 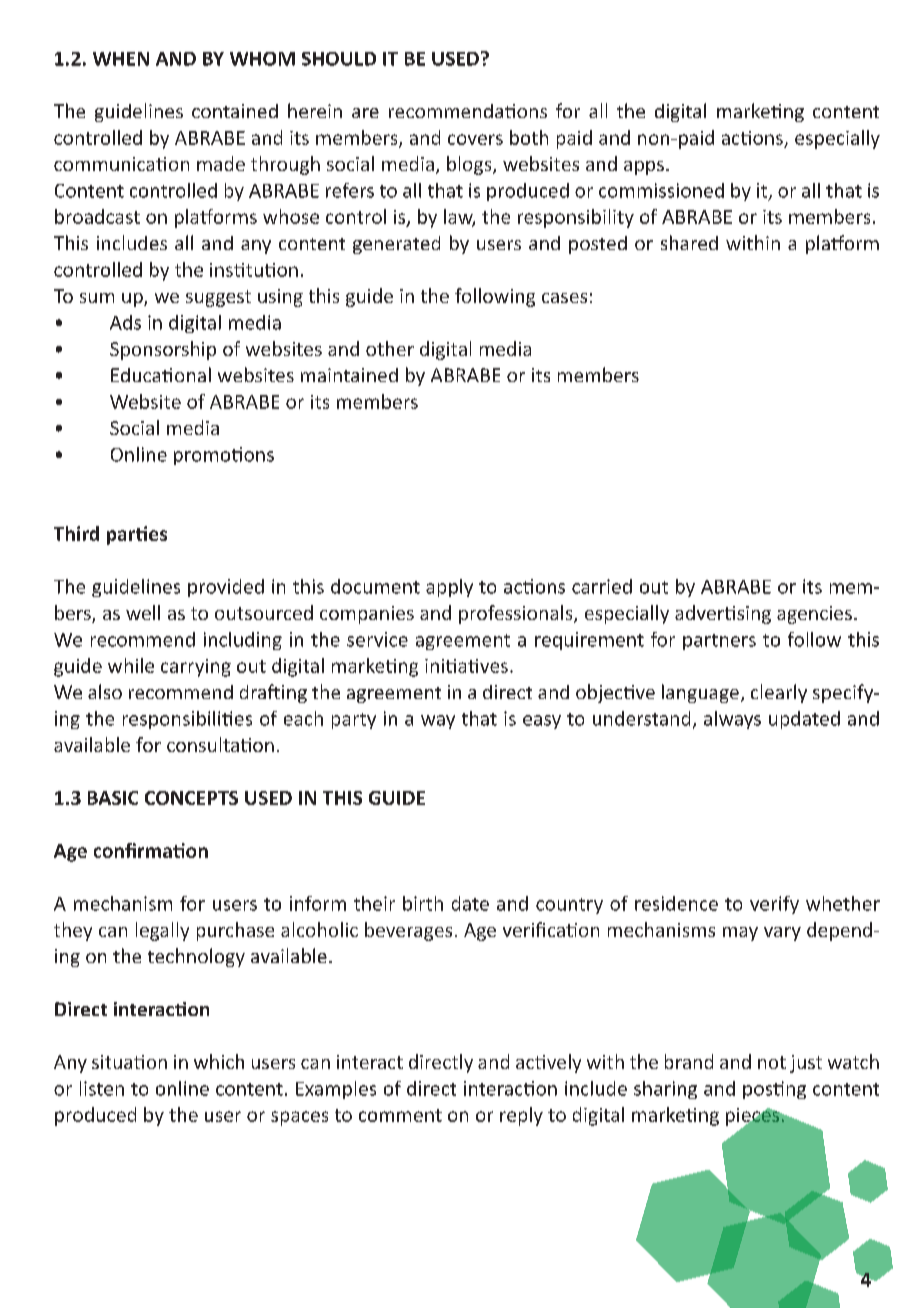 What do you see at coordinates (644, 168) in the document?
I see `apps` at bounding box center [644, 168].
